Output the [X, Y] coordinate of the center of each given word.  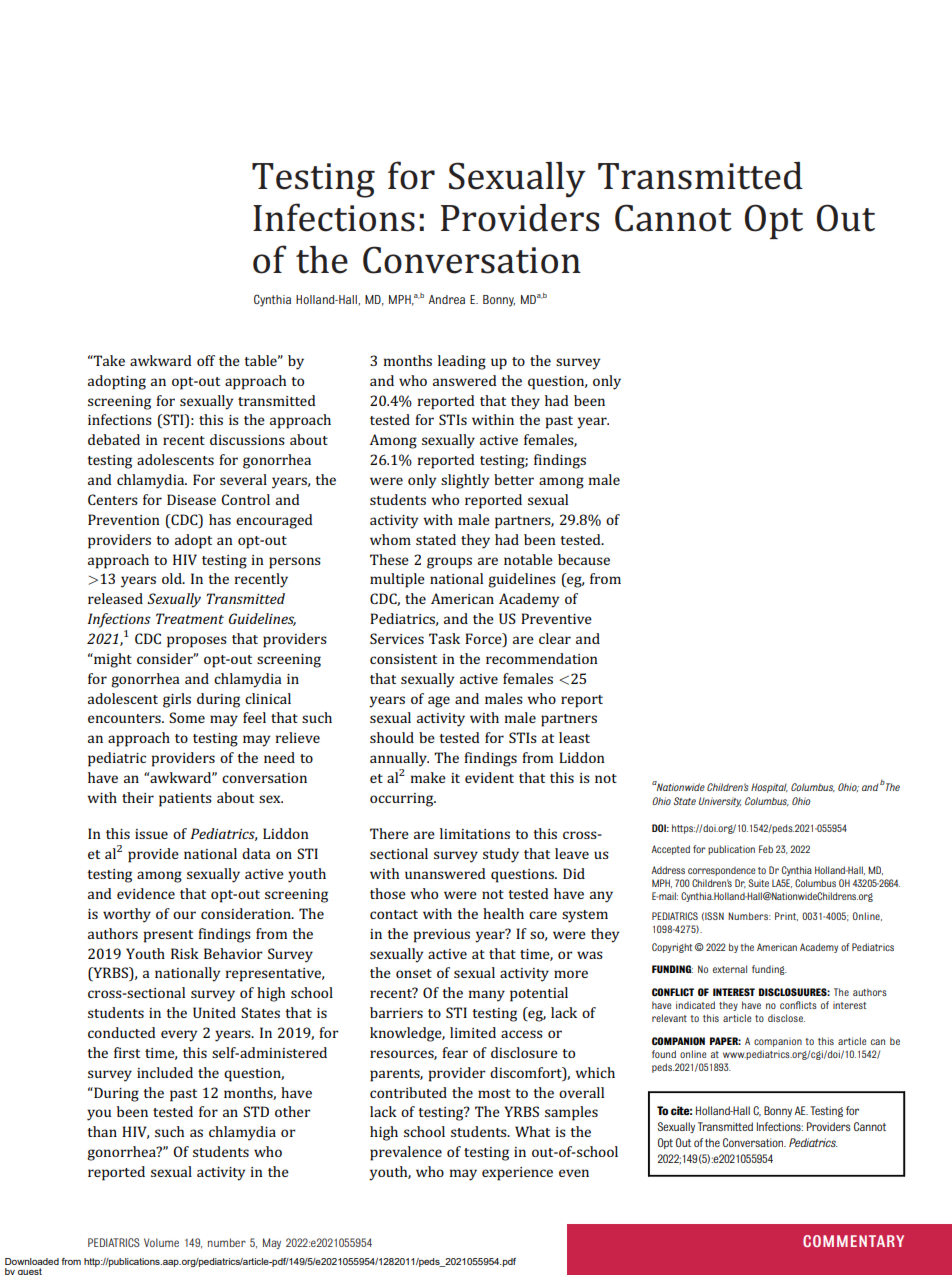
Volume [161, 1242]
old [173, 578]
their [138, 797]
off [206, 360]
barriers [396, 1012]
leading [462, 362]
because [584, 559]
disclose [786, 1018]
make [428, 777]
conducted [122, 1032]
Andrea [447, 299]
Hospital [769, 788]
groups [449, 563]
